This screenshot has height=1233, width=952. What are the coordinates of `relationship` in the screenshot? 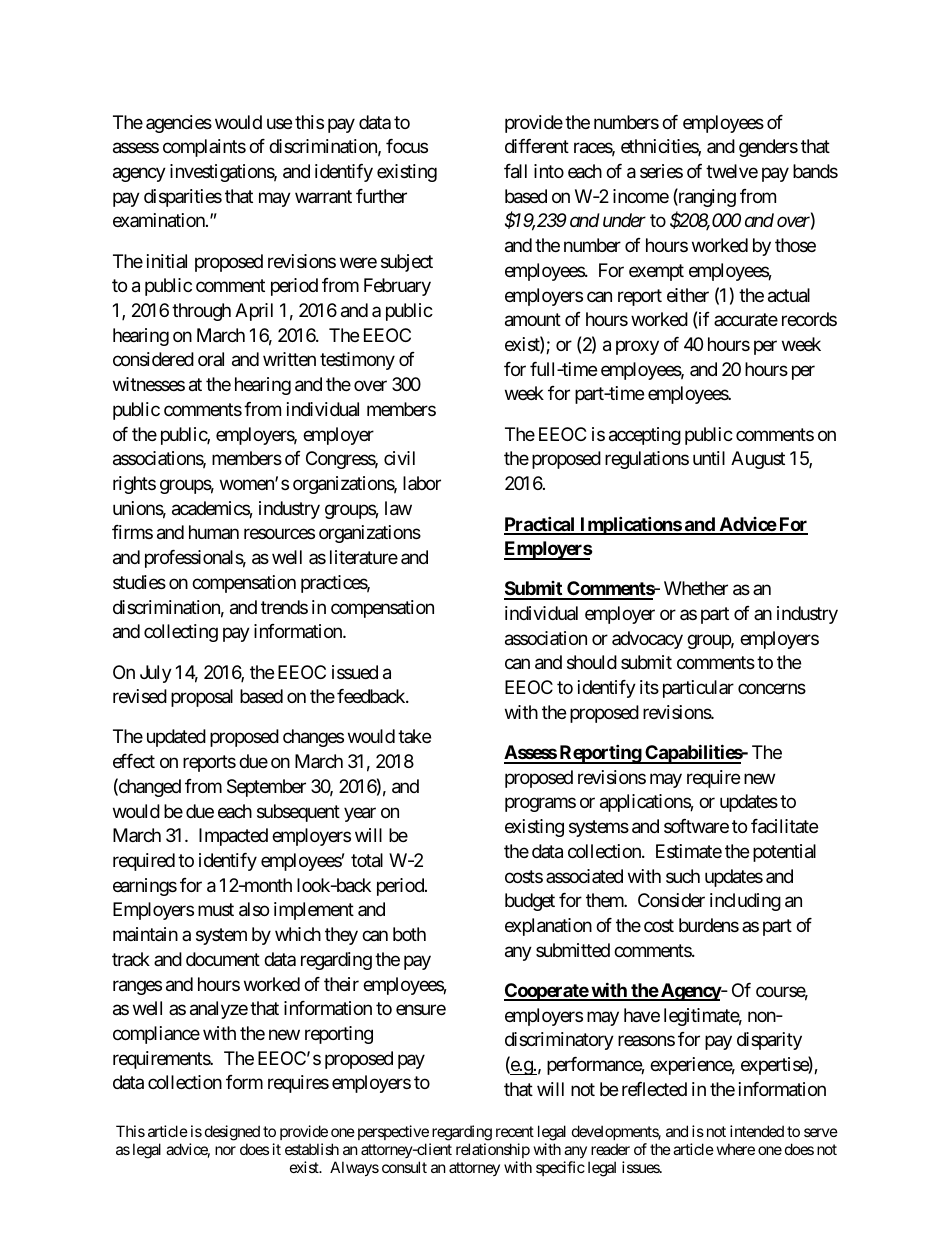 It's located at (493, 1150).
